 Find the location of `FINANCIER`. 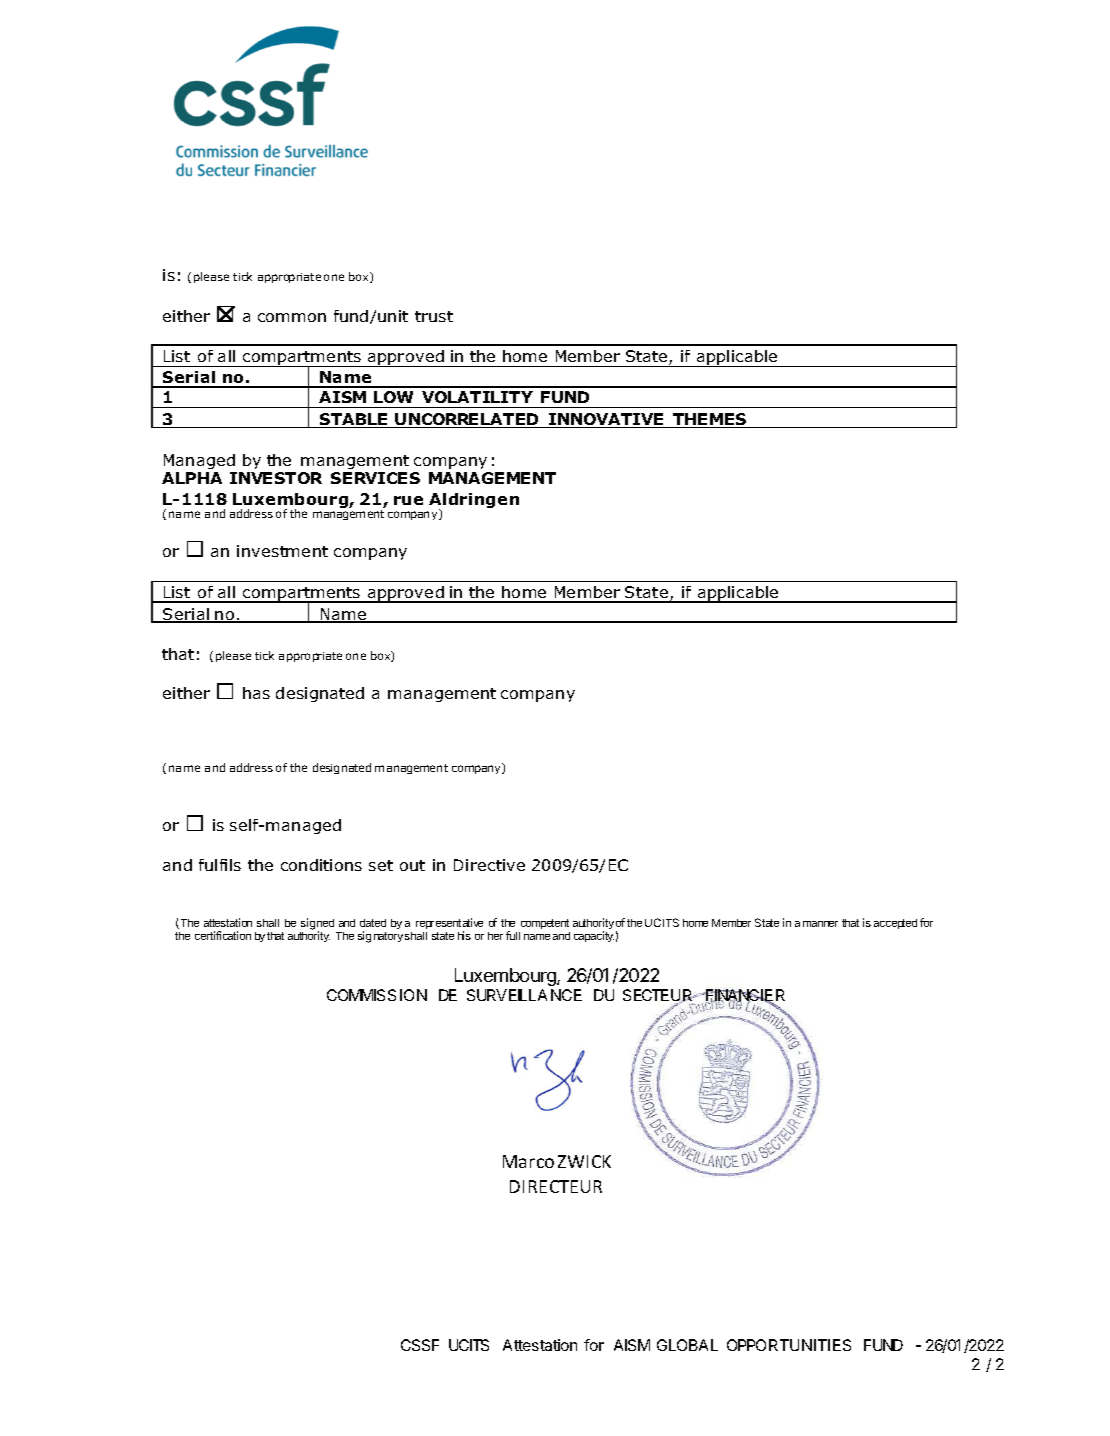

FINANCIER is located at coordinates (744, 997).
